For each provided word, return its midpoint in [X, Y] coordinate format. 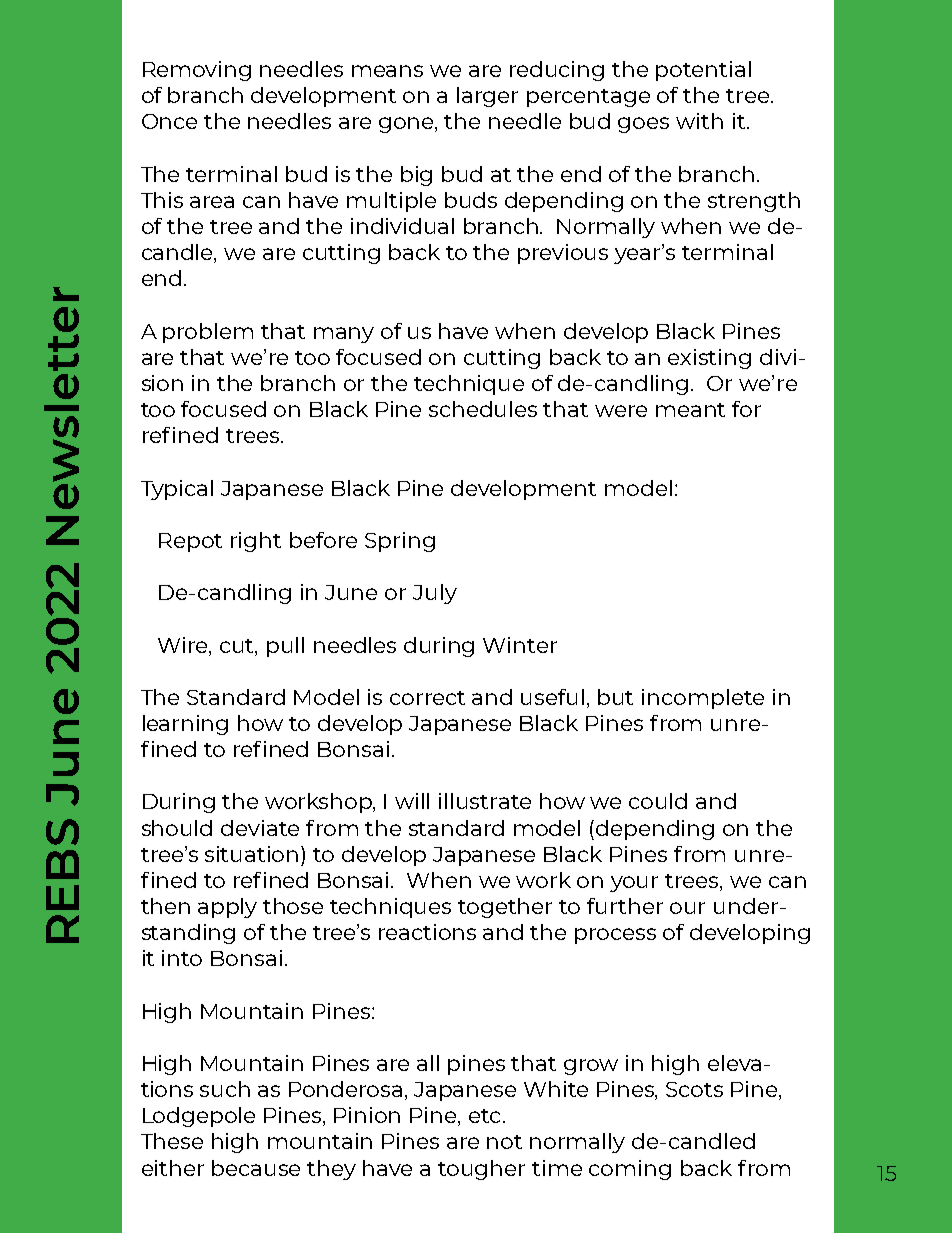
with [699, 121]
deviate [260, 828]
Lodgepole [199, 1117]
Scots [694, 1089]
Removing [197, 71]
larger [487, 97]
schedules [483, 409]
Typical [177, 490]
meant [690, 410]
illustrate [485, 801]
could [658, 801]
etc [484, 1116]
